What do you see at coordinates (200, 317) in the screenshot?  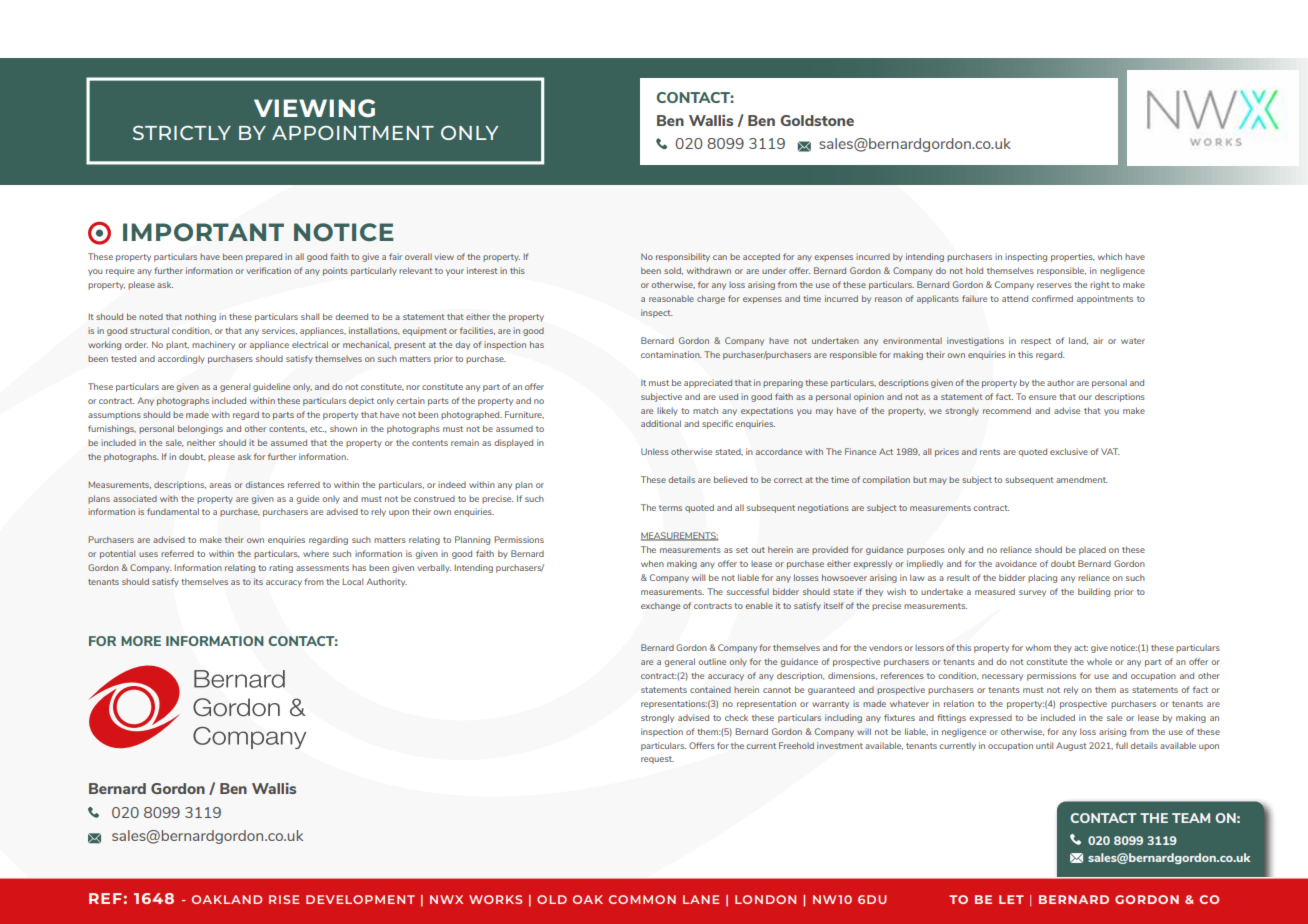 I see `nothing` at bounding box center [200, 317].
